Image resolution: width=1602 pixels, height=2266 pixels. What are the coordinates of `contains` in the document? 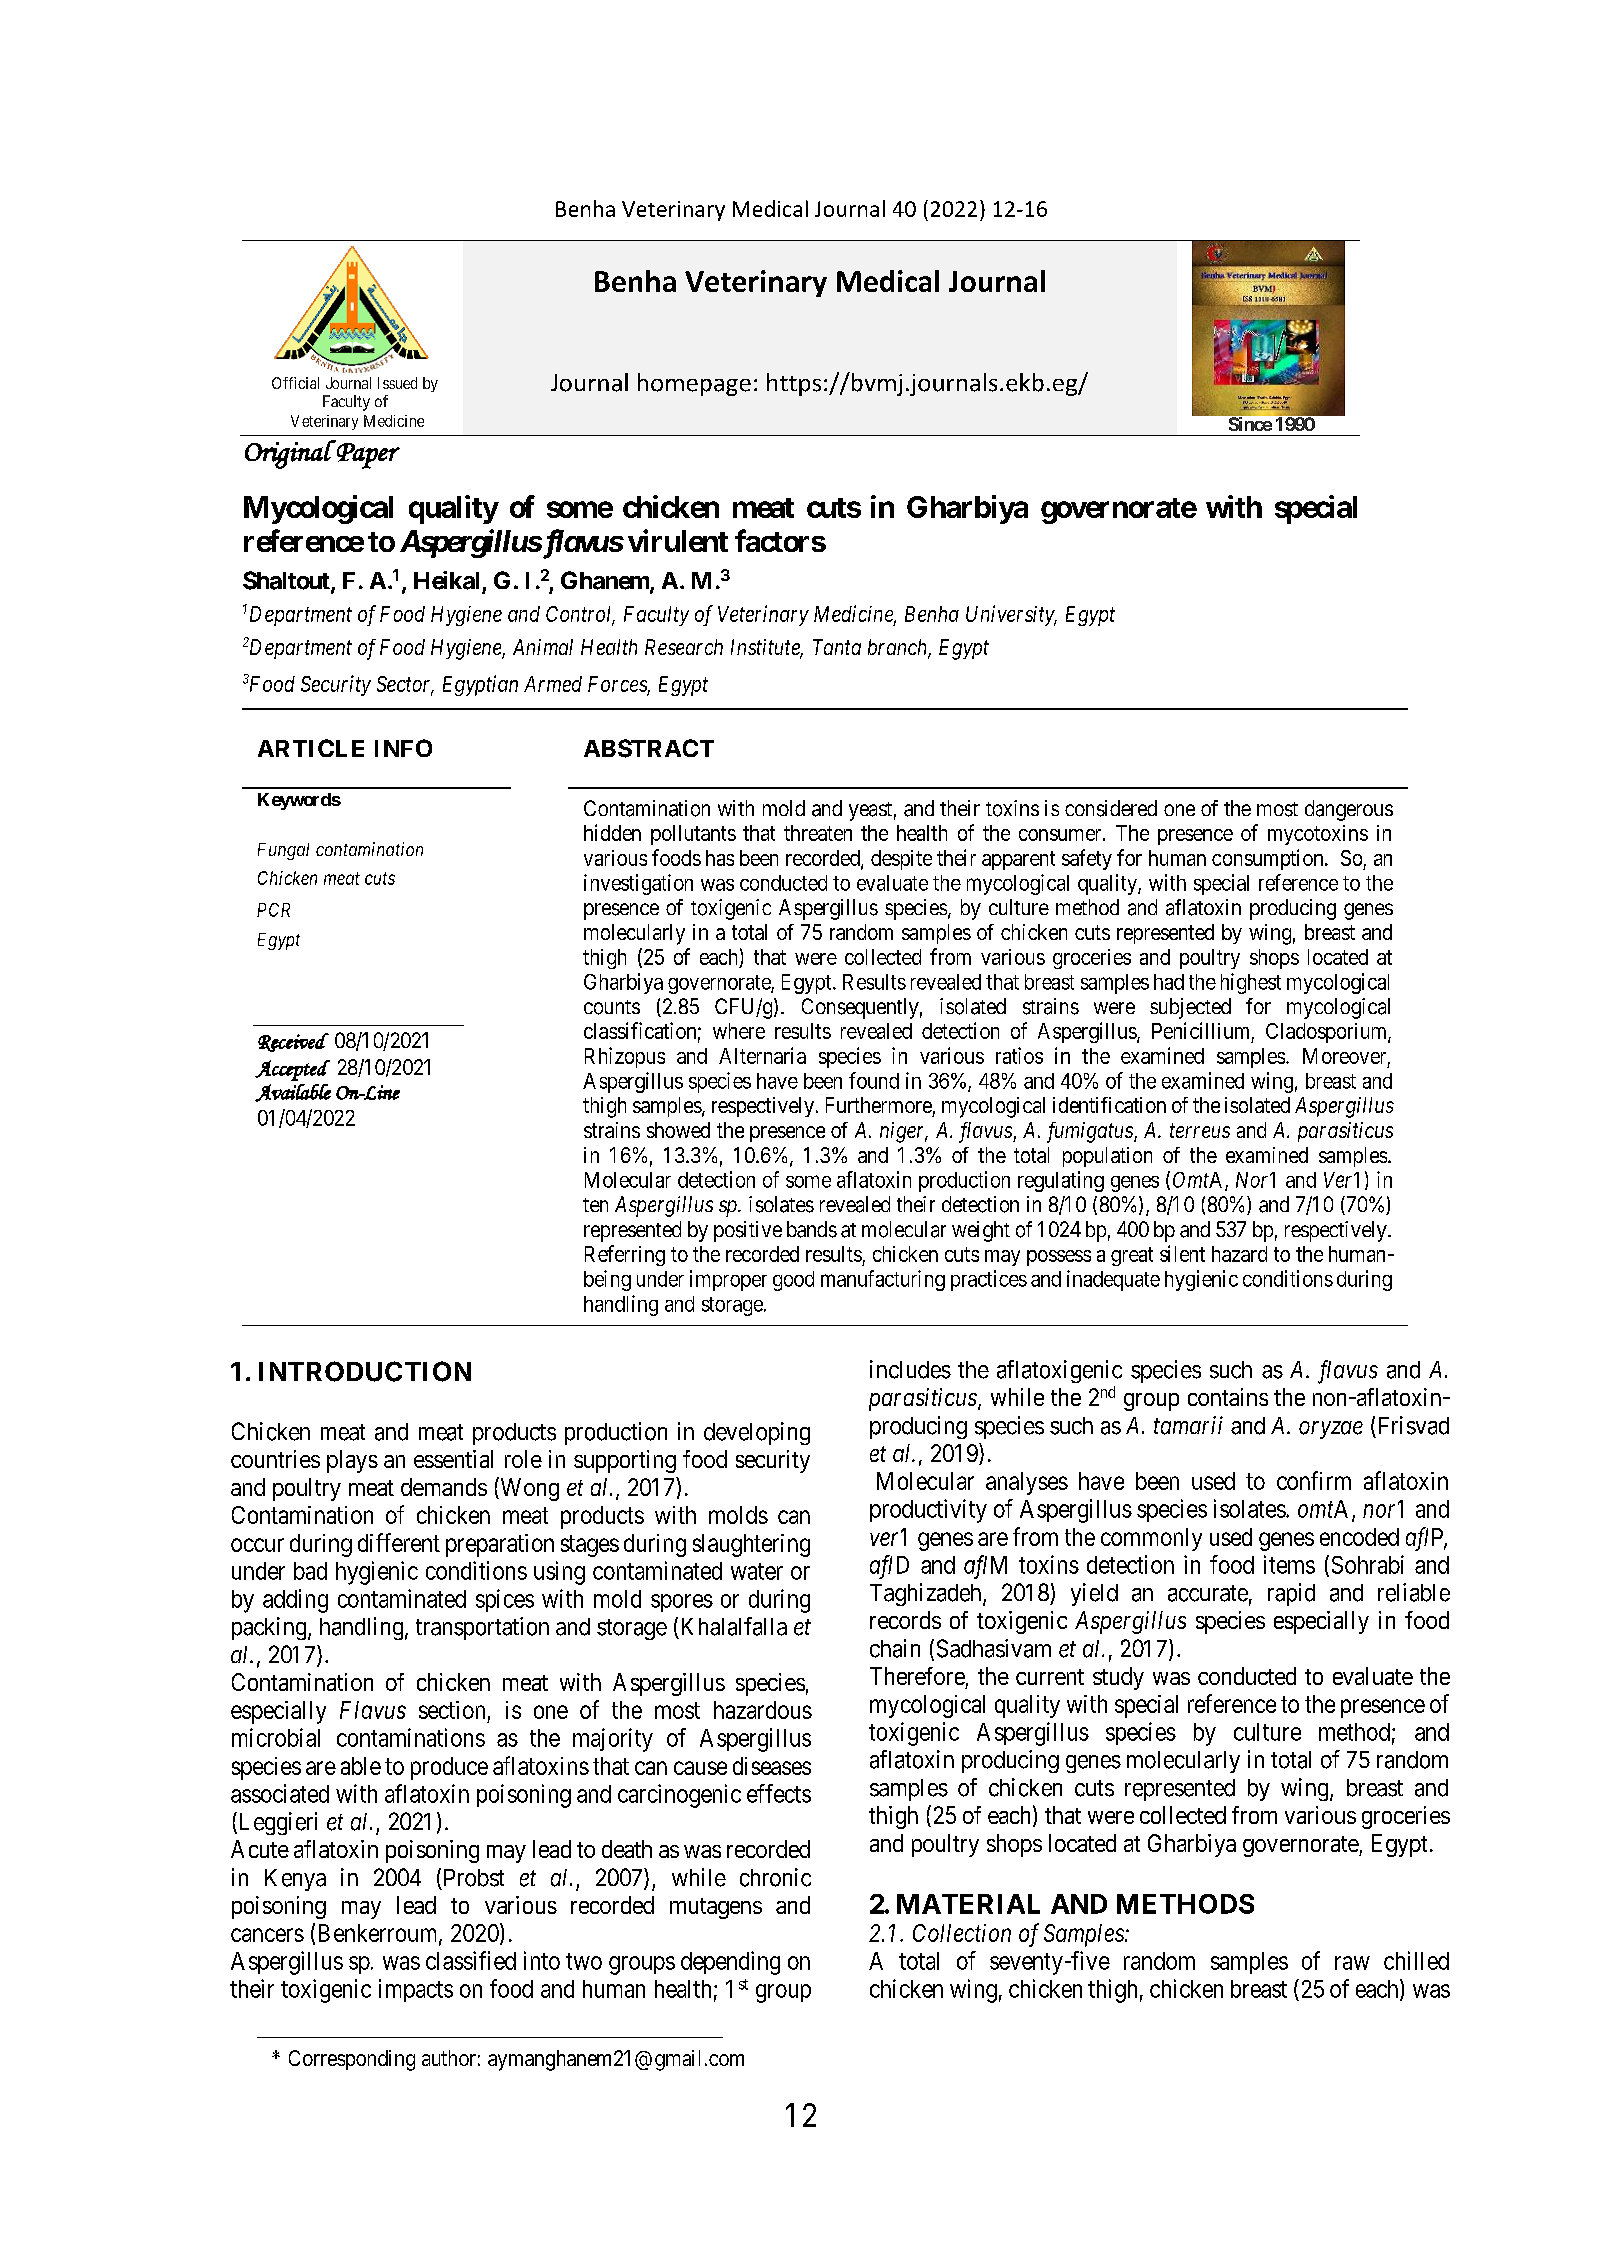 It's located at (1228, 1397).
